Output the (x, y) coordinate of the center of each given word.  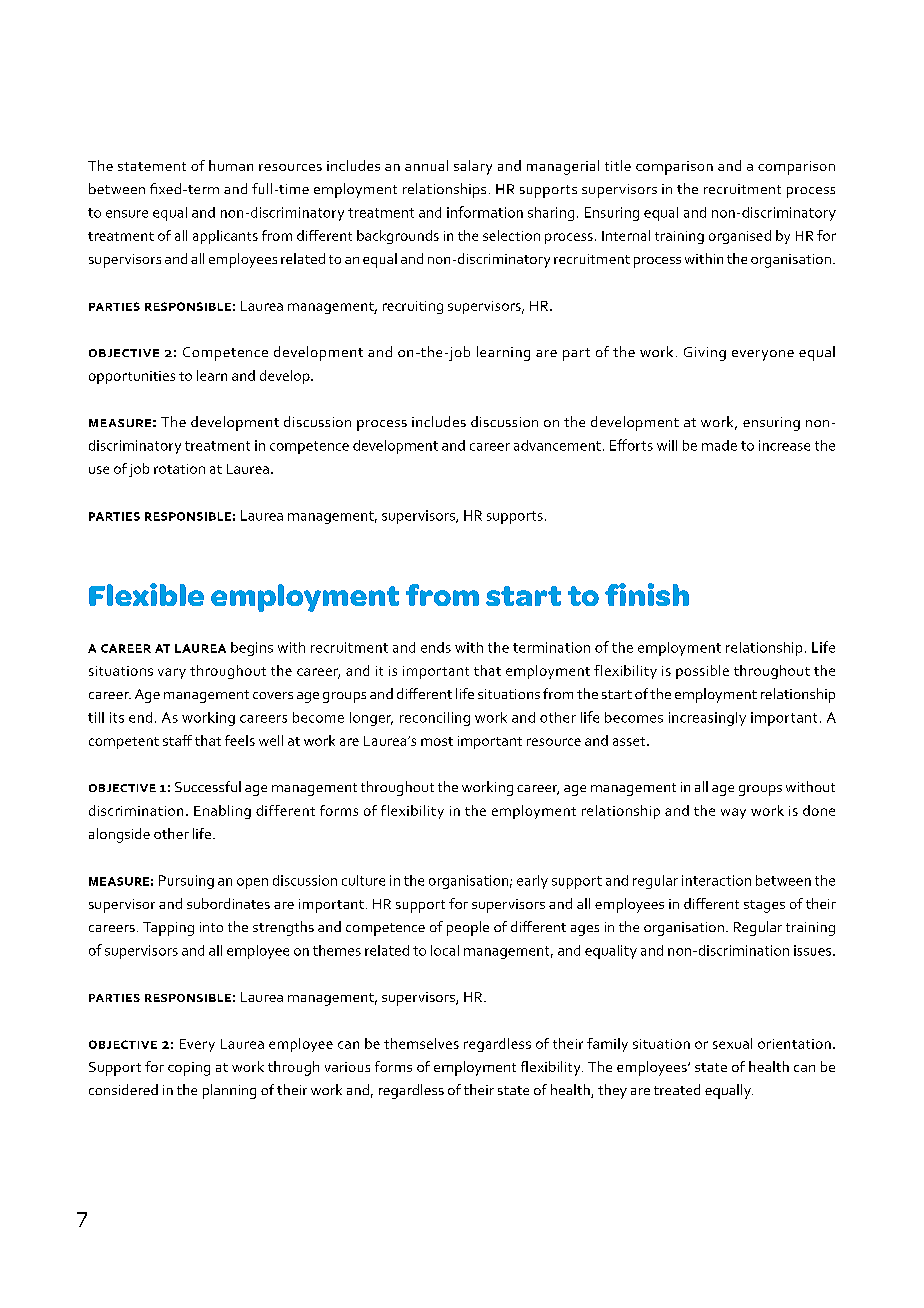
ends (436, 647)
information (485, 212)
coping (189, 1069)
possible (702, 672)
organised (740, 237)
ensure (127, 214)
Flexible (146, 594)
